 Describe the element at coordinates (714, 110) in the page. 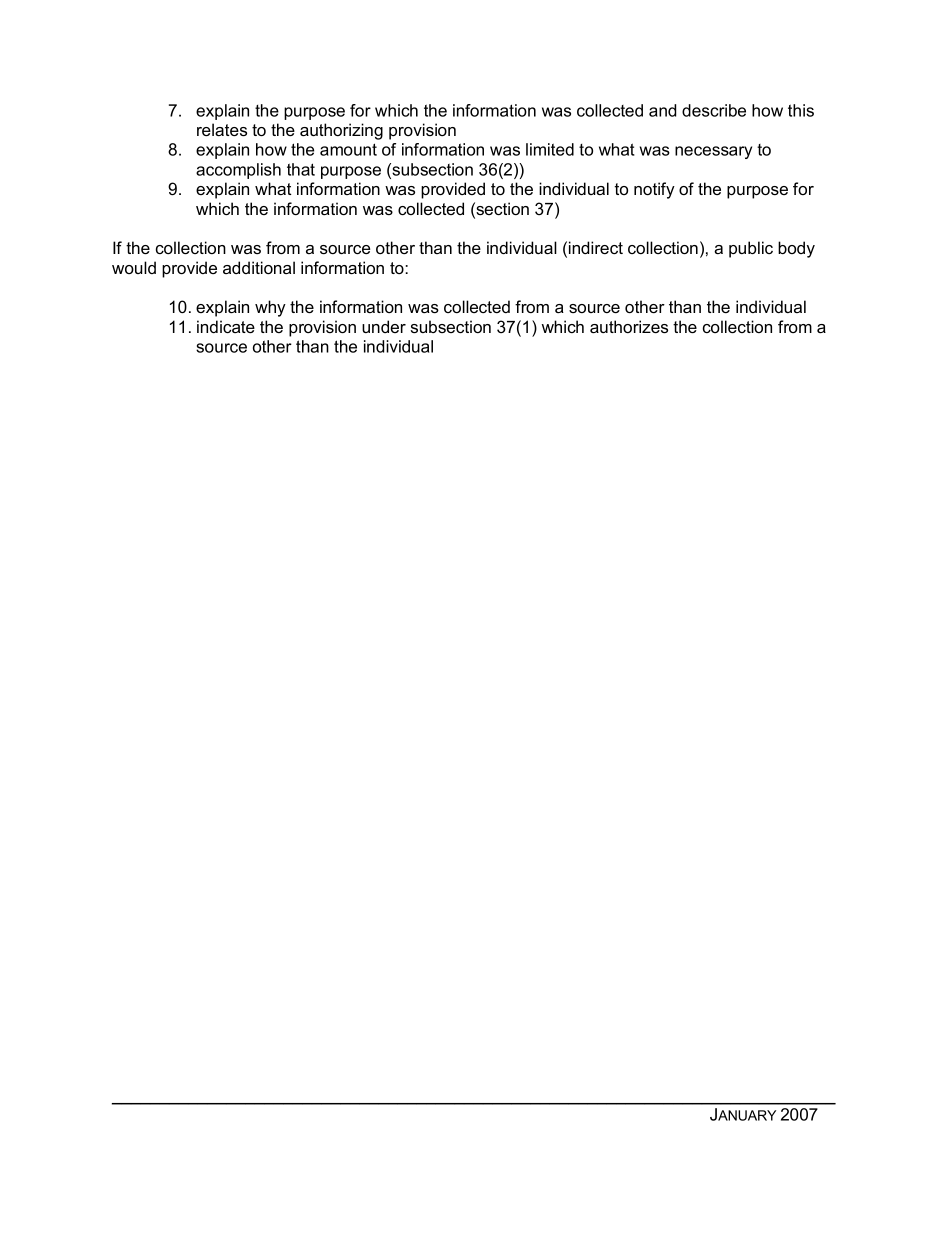

I see `describe` at that location.
